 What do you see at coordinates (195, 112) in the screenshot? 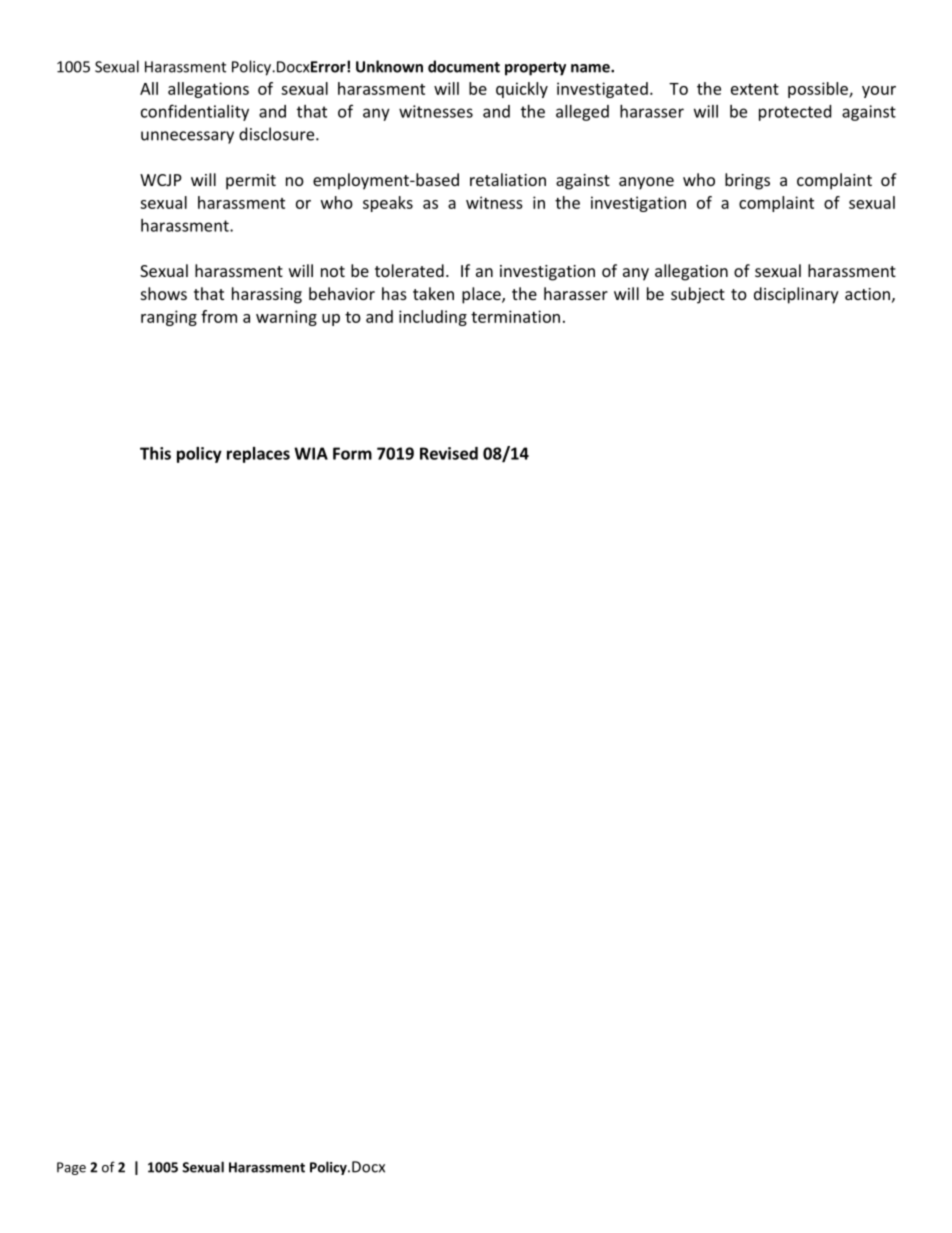
I see `confidentiality` at bounding box center [195, 112].
